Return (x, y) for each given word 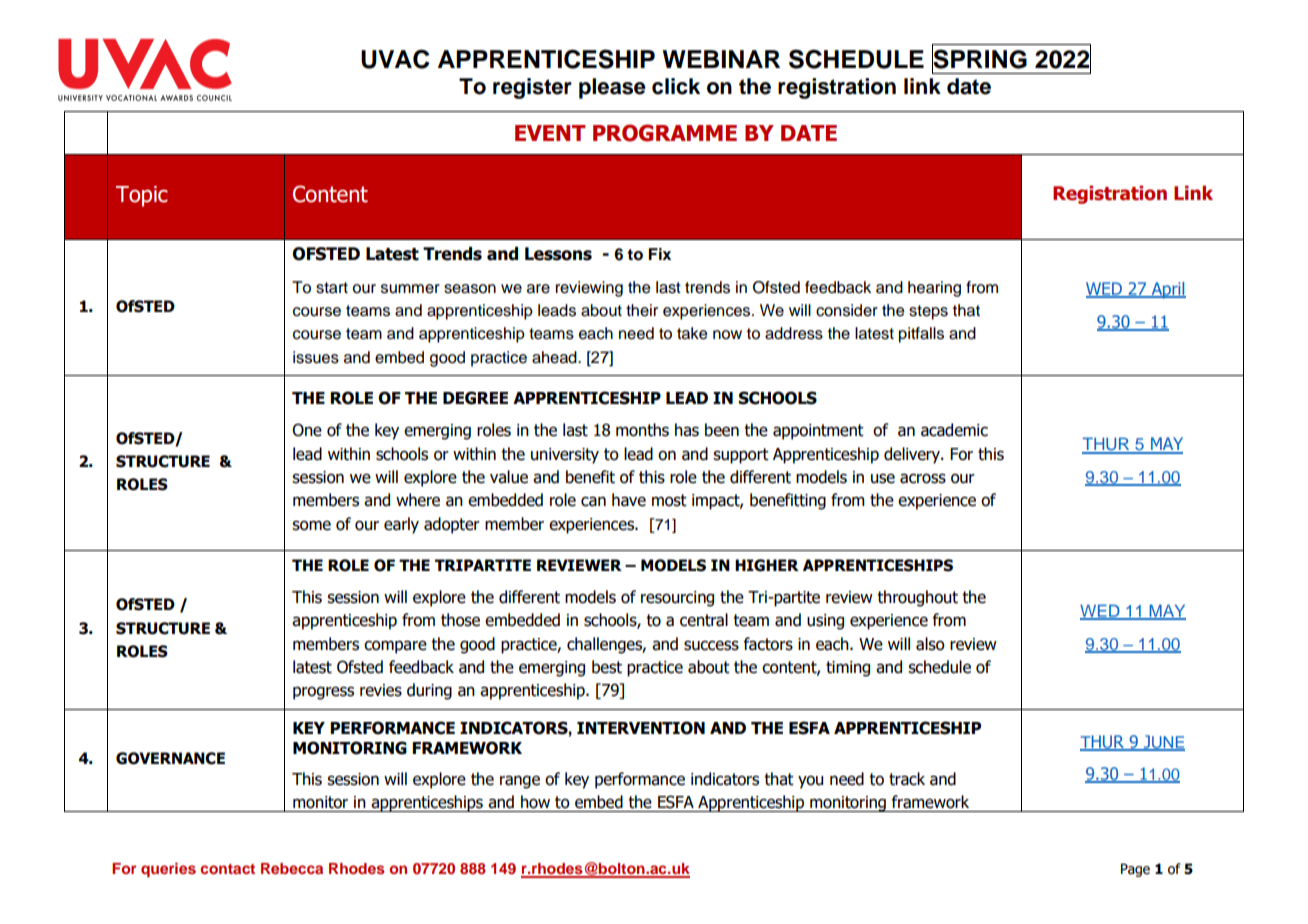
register (532, 88)
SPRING (979, 59)
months (642, 430)
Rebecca (292, 868)
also (930, 644)
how (535, 802)
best (607, 667)
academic (954, 430)
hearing (934, 289)
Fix (659, 254)
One (307, 430)
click (676, 86)
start (332, 288)
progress (323, 693)
